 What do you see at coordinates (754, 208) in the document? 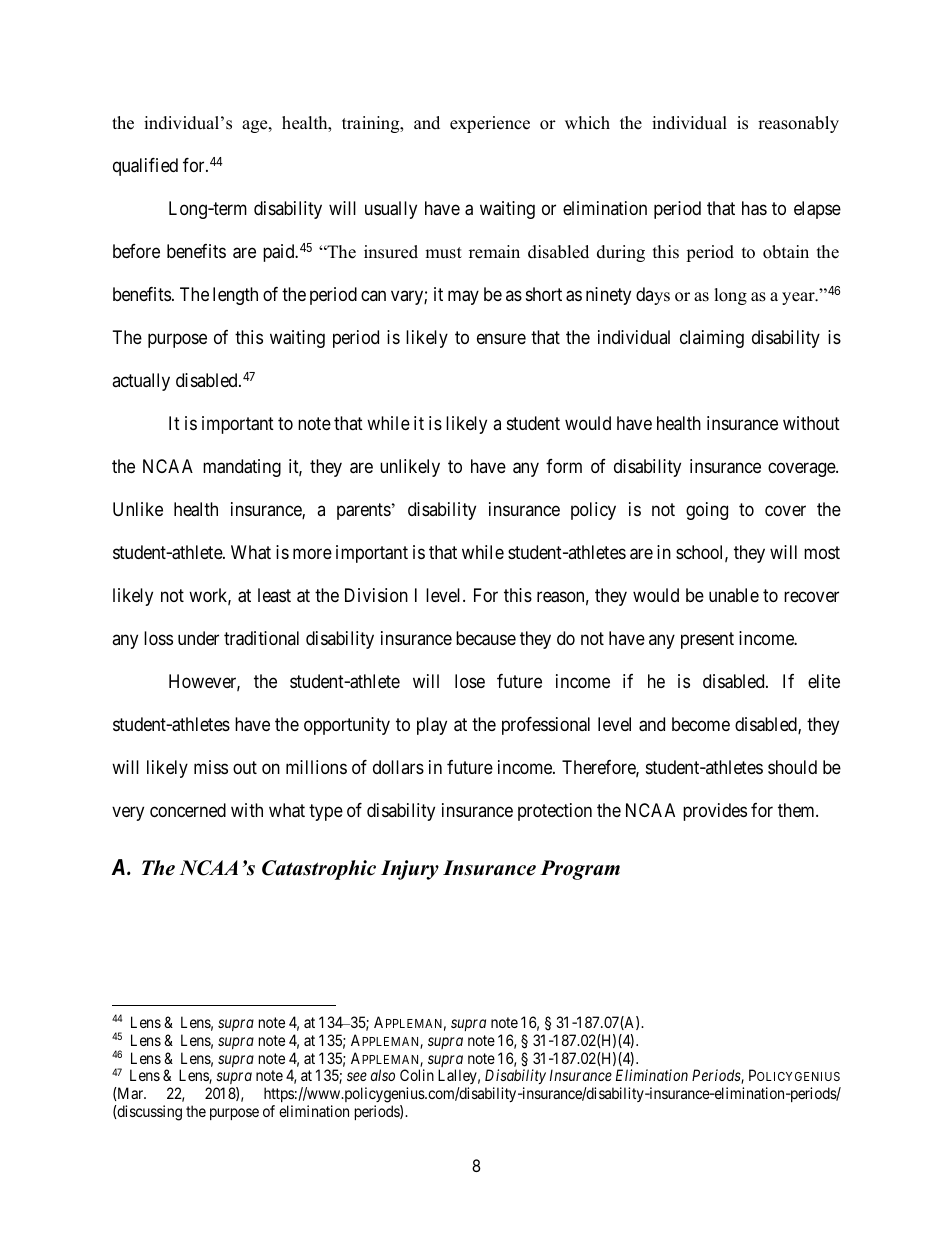
I see `has` at bounding box center [754, 208].
